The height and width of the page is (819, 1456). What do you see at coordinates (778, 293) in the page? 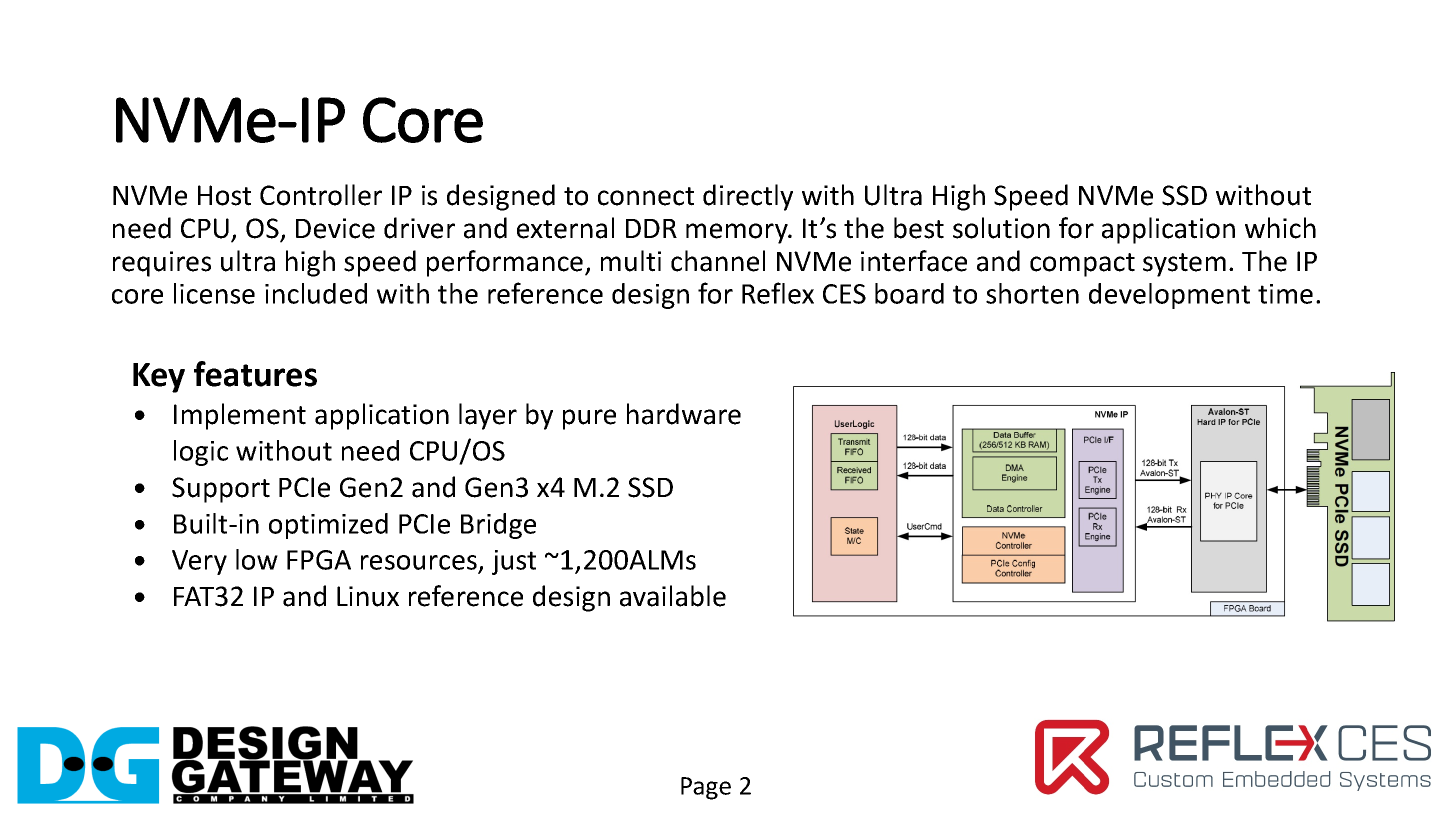
I see `Reflex` at bounding box center [778, 293].
